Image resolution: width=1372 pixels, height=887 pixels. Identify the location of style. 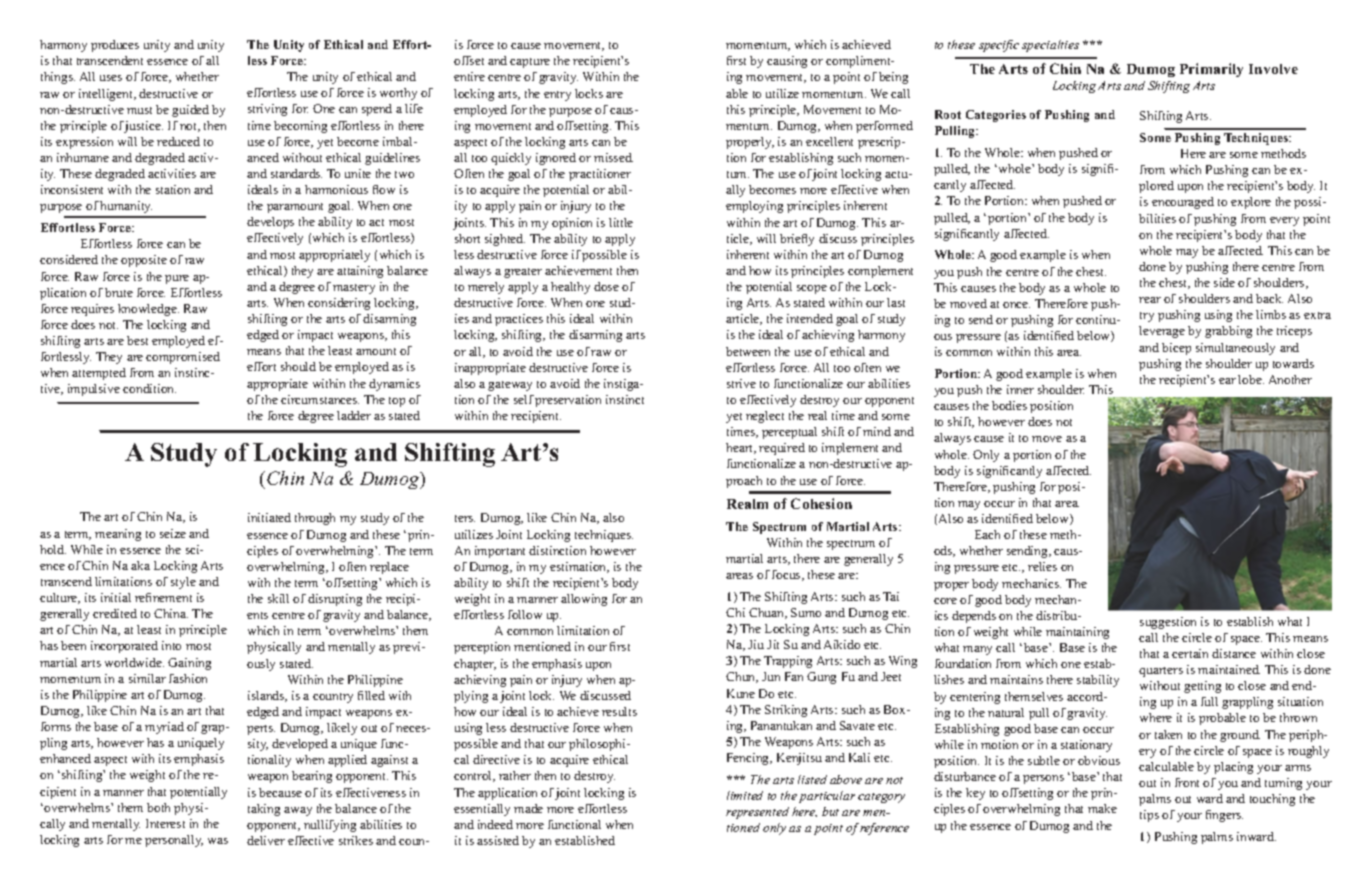
(183, 583).
